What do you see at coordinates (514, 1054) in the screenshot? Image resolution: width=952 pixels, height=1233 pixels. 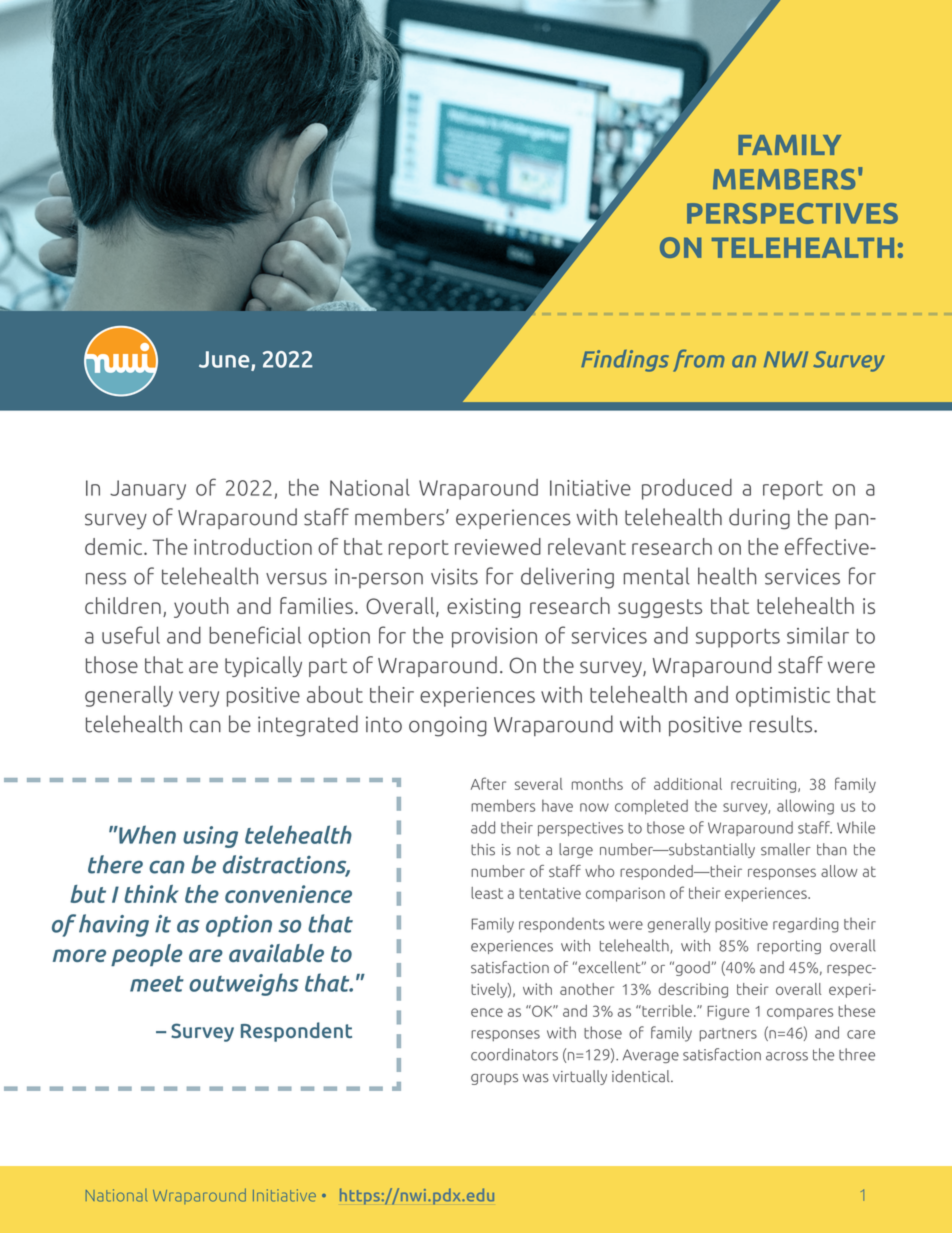 I see `coordinators` at bounding box center [514, 1054].
